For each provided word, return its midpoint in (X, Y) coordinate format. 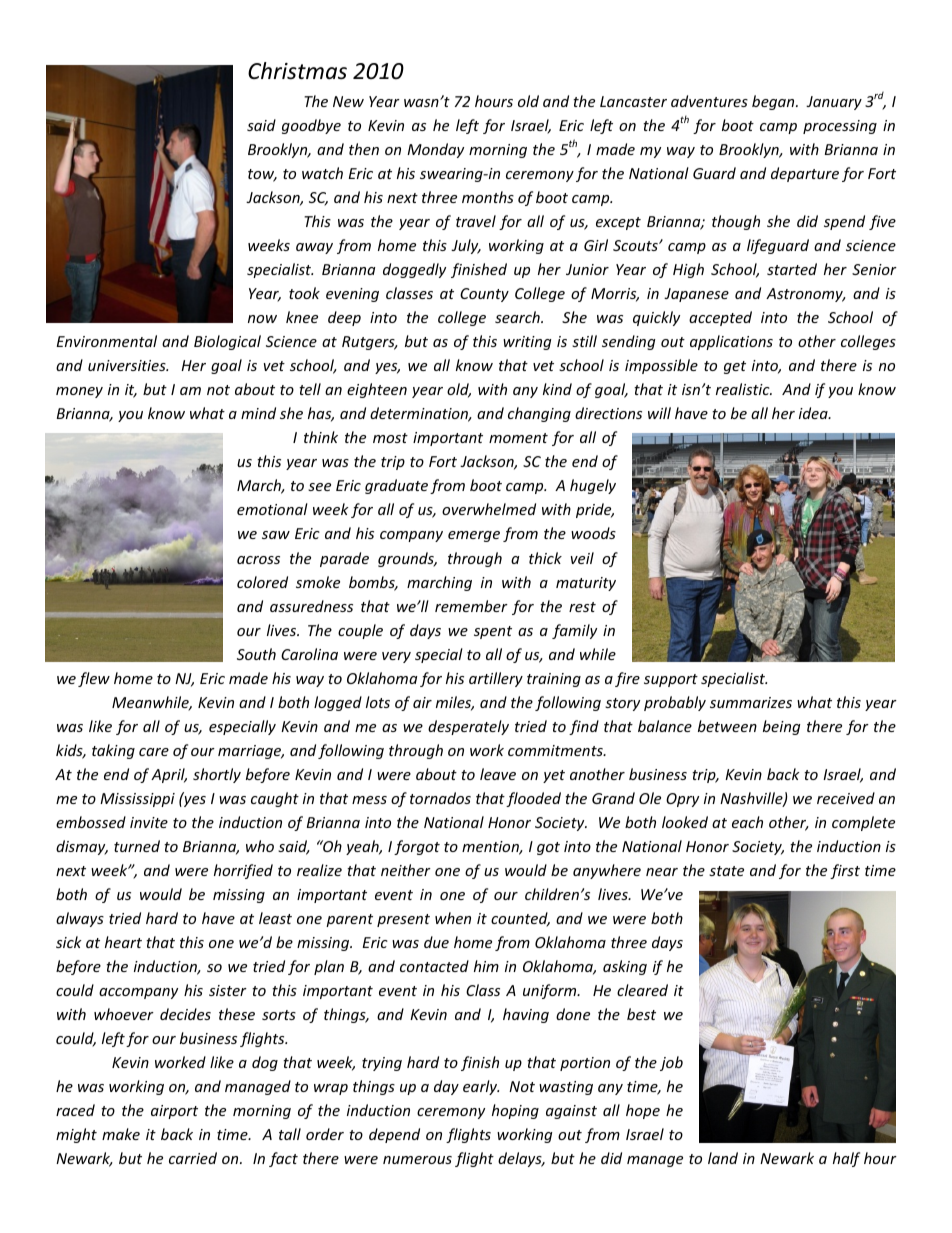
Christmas (297, 71)
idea (814, 413)
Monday (435, 150)
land (723, 1158)
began (774, 102)
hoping (515, 1111)
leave (498, 774)
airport (174, 1112)
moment (518, 438)
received (846, 798)
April (169, 775)
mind (258, 413)
